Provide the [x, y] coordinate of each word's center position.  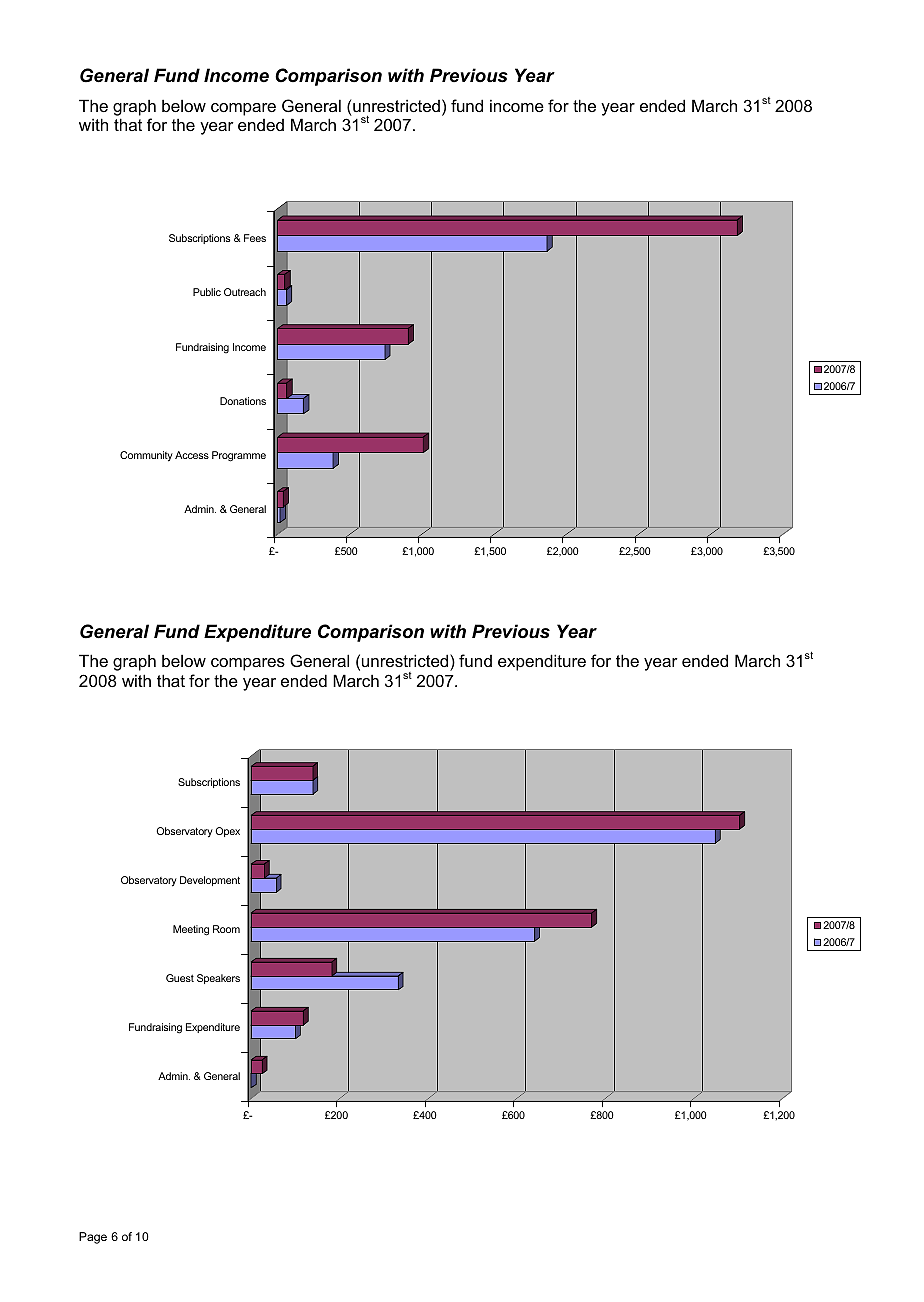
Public [207, 292]
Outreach [245, 292]
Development [210, 881]
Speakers [218, 979]
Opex [227, 832]
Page [93, 1238]
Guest [180, 978]
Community [146, 456]
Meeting [191, 930]
